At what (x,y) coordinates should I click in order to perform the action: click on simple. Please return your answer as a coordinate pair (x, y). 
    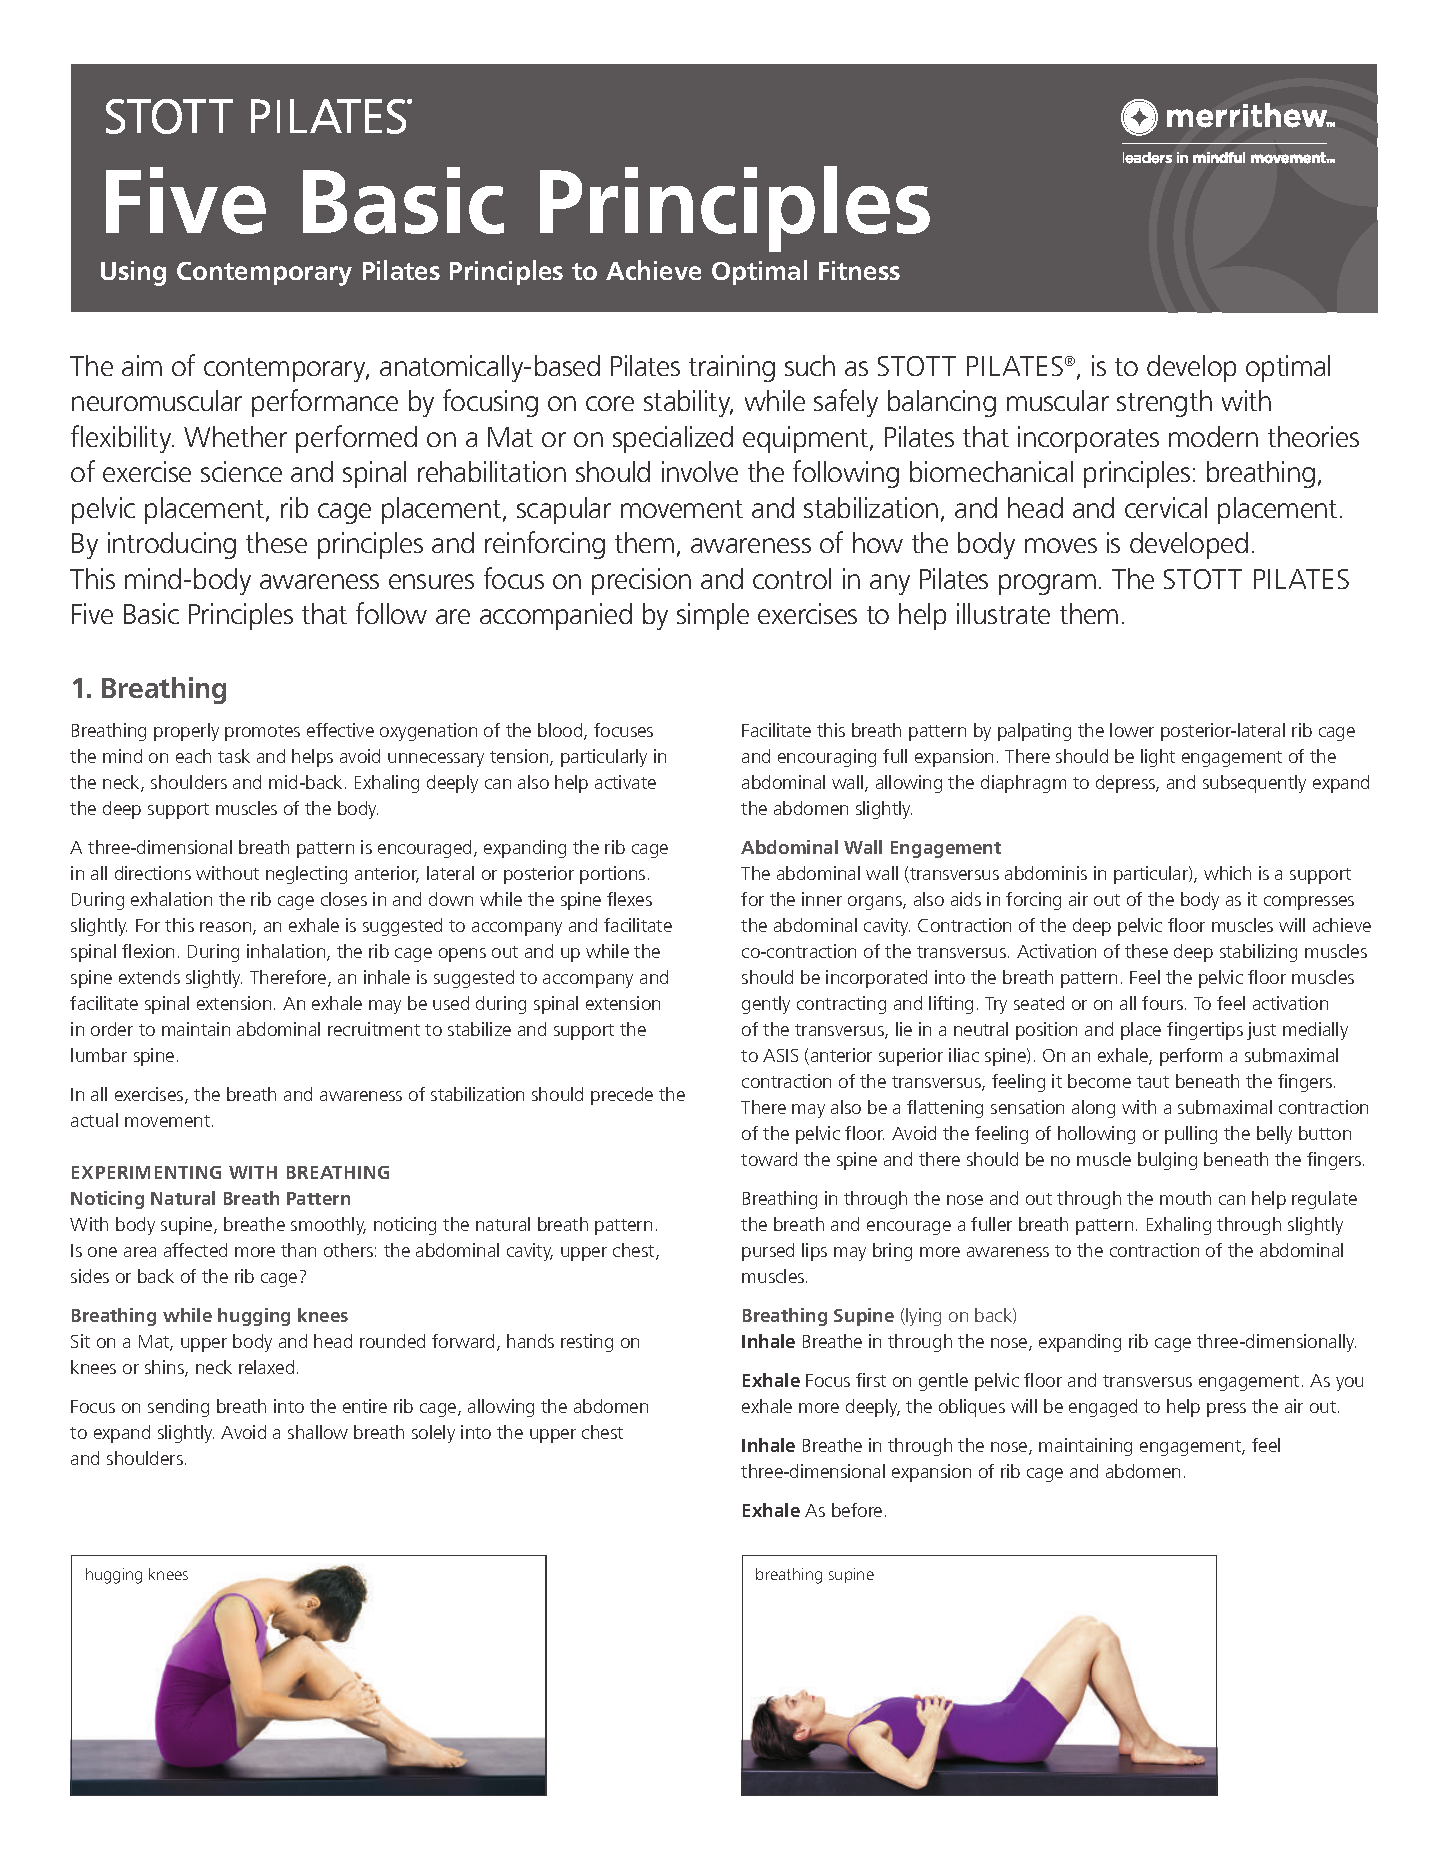
    Looking at the image, I should click on (713, 616).
